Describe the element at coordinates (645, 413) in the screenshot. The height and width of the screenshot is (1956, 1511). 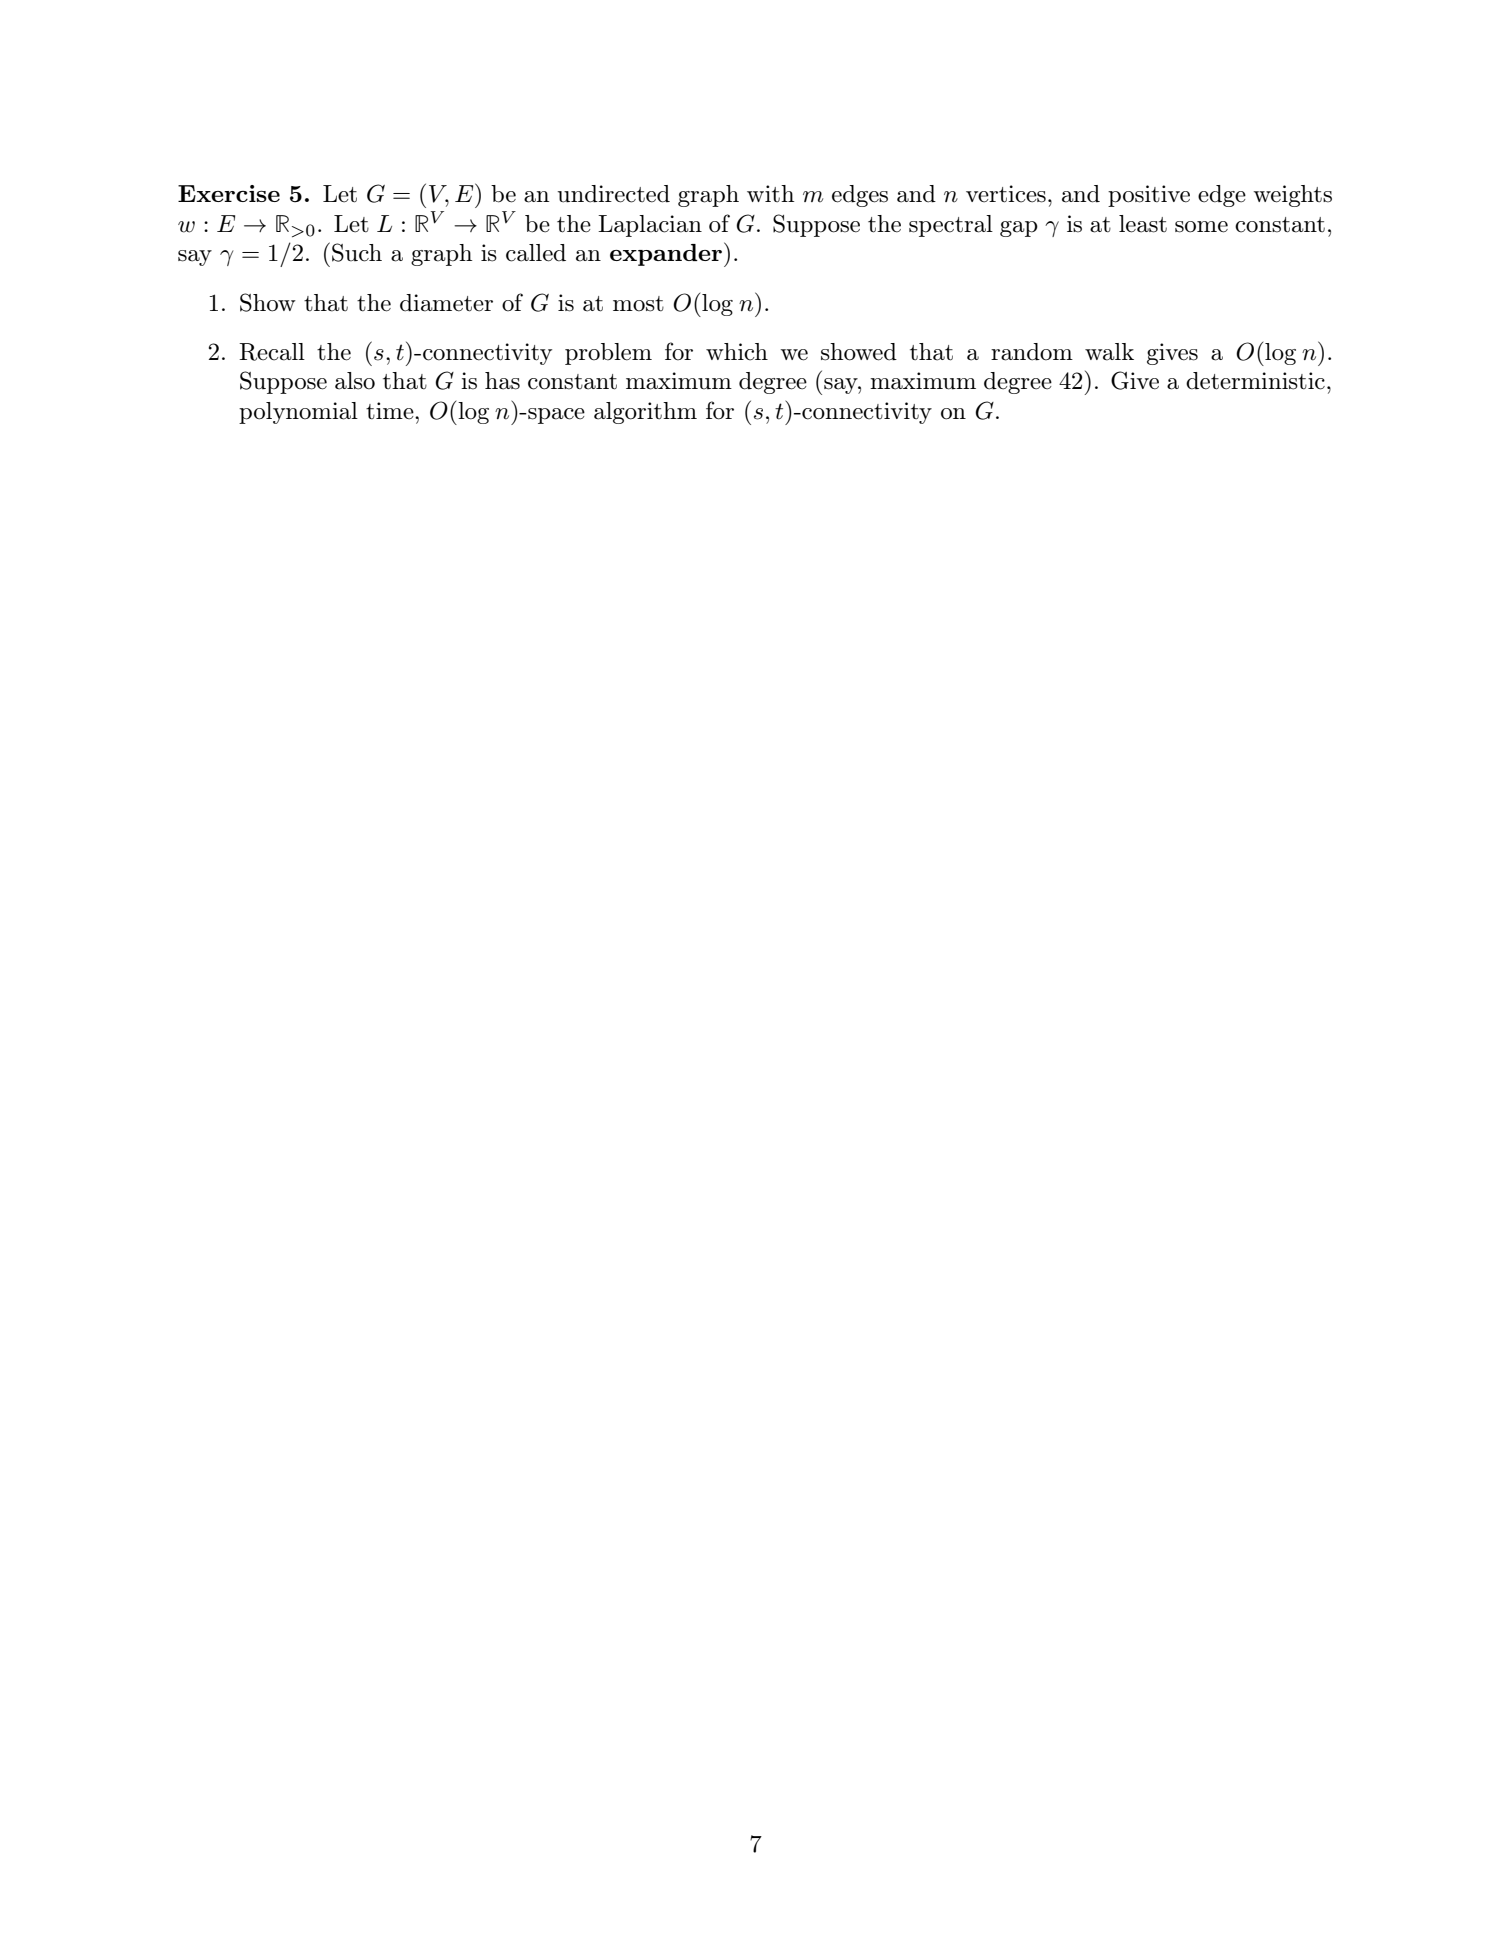
I see `algorithm` at that location.
